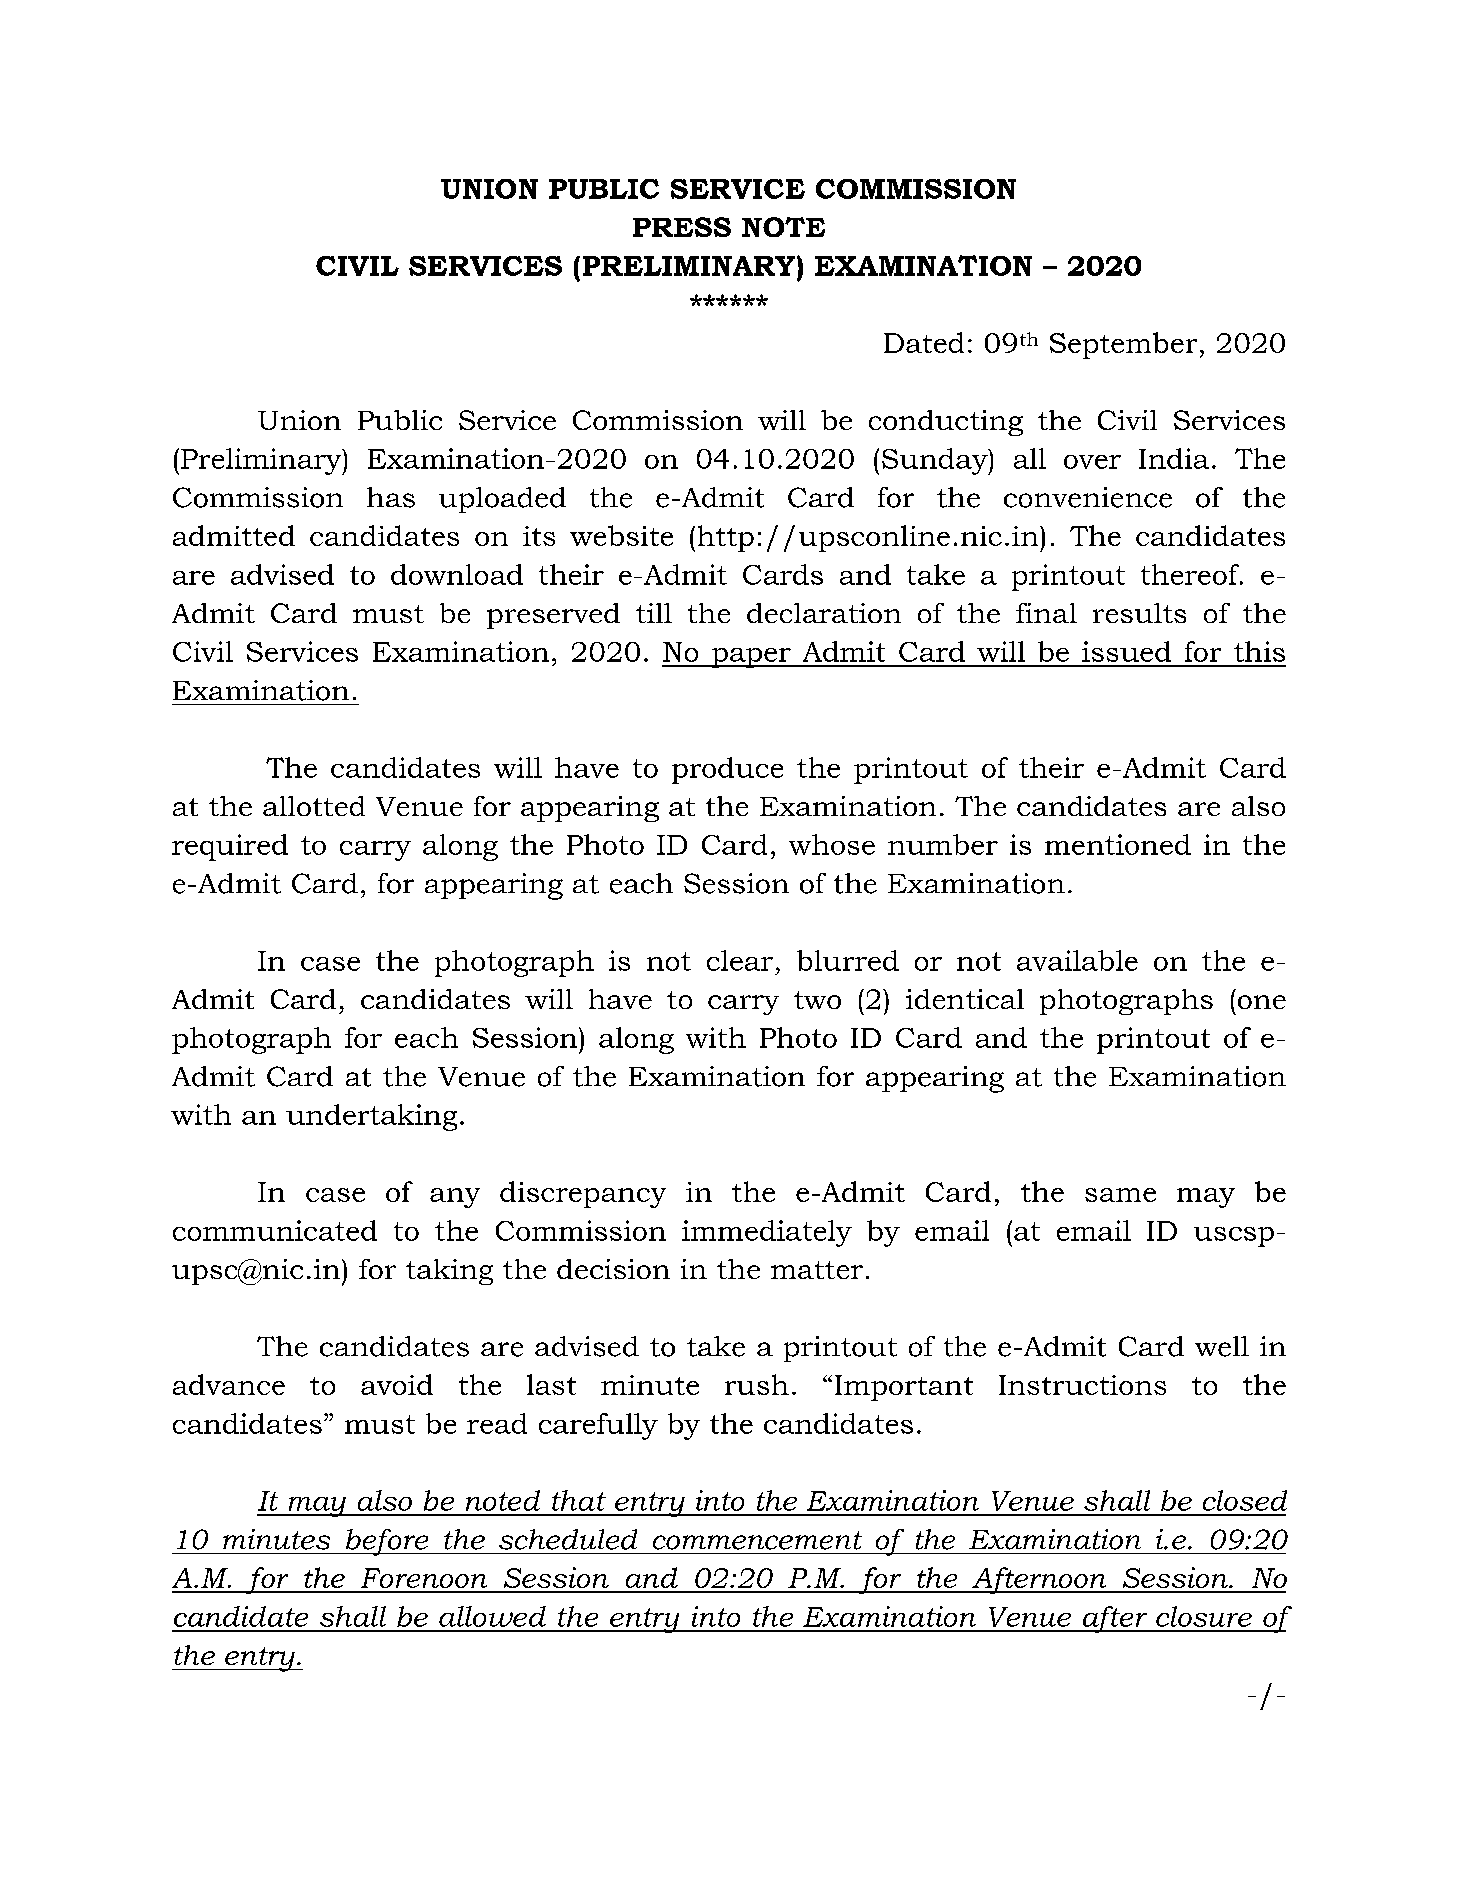 The height and width of the screenshot is (1887, 1458). I want to click on September, so click(1123, 345).
